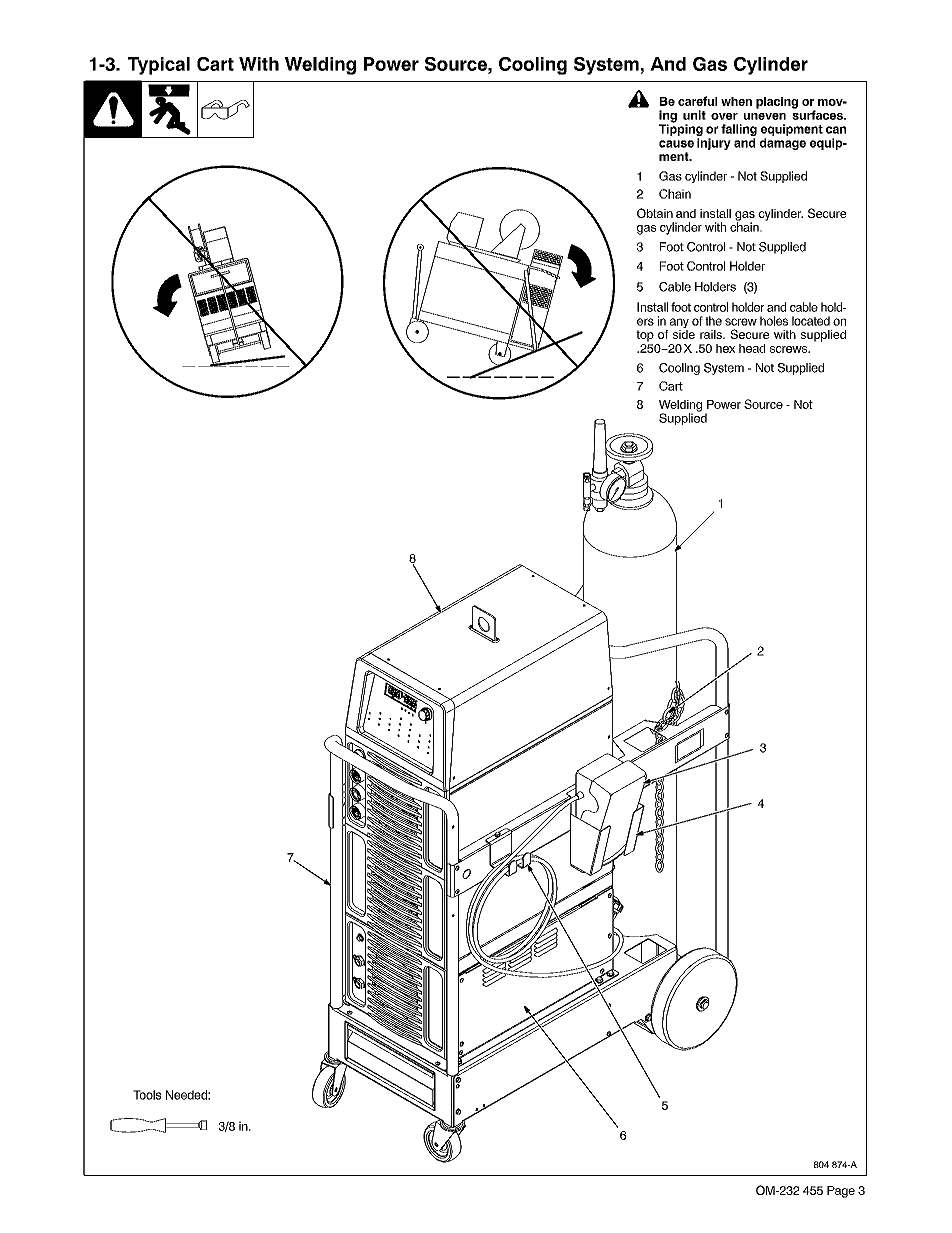 The width and height of the document is (952, 1233). What do you see at coordinates (159, 66) in the document?
I see `Typical` at bounding box center [159, 66].
